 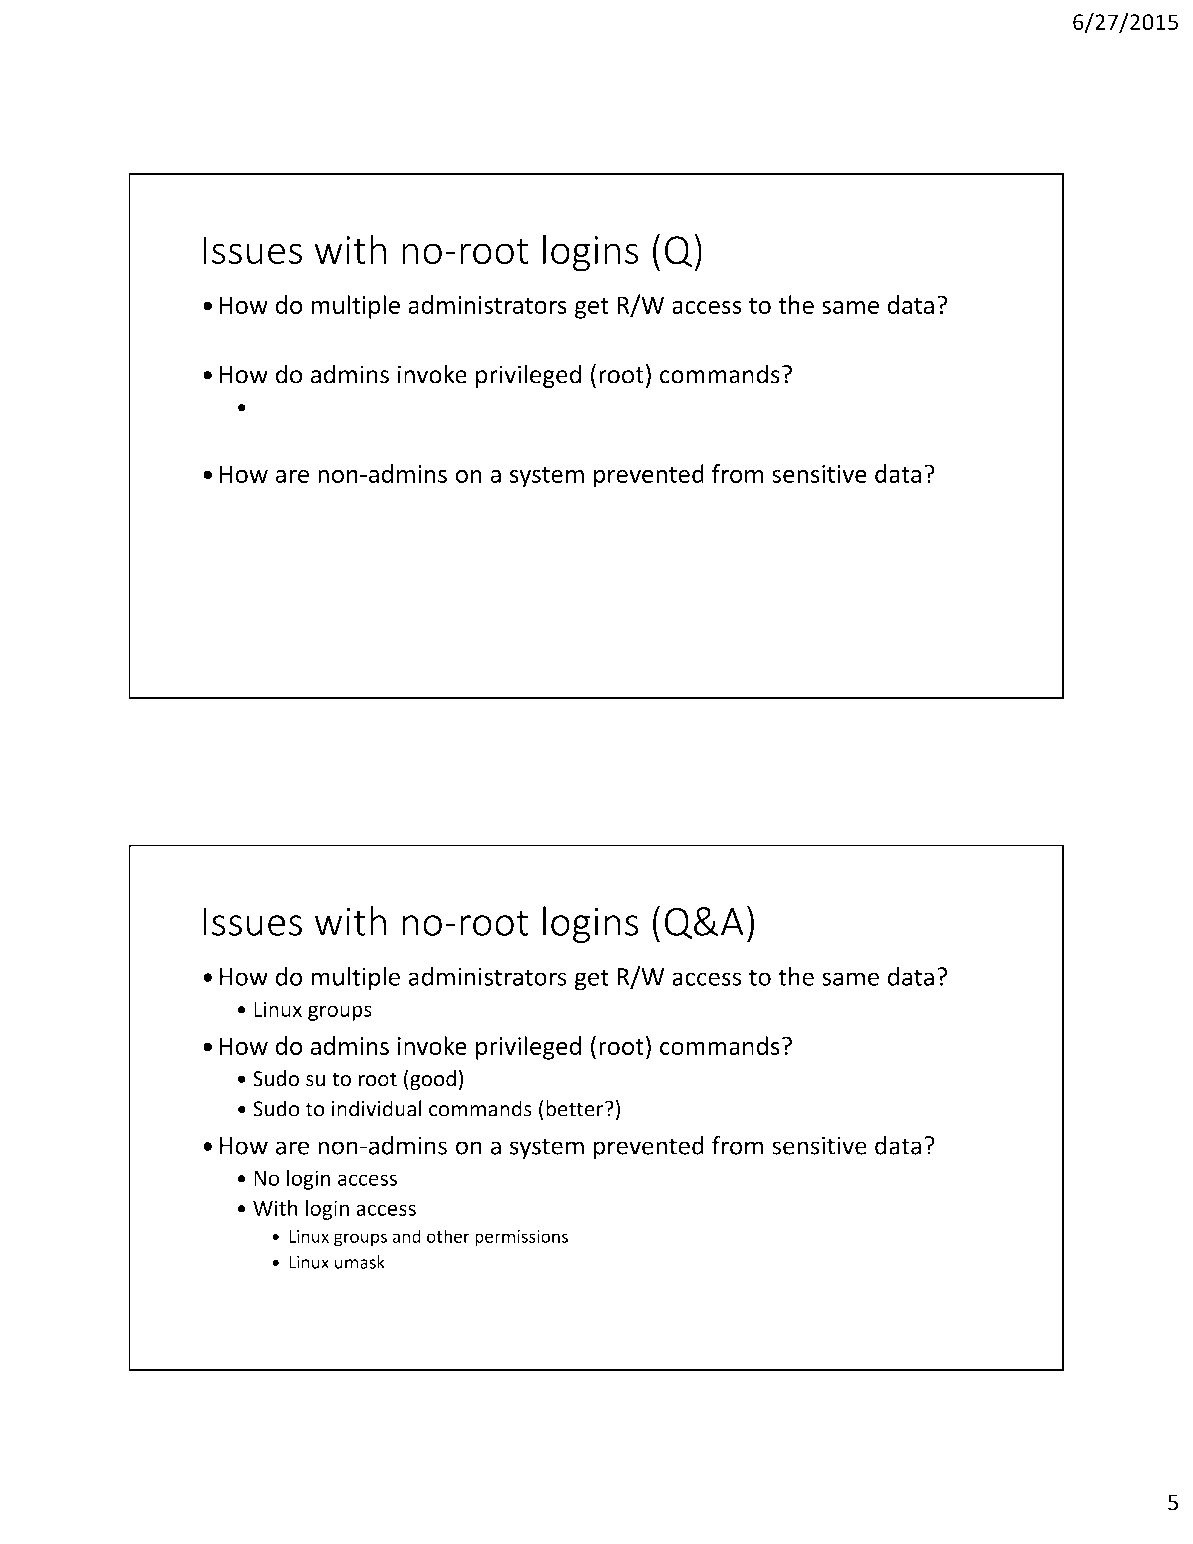 What do you see at coordinates (448, 1236) in the screenshot?
I see `other` at bounding box center [448, 1236].
